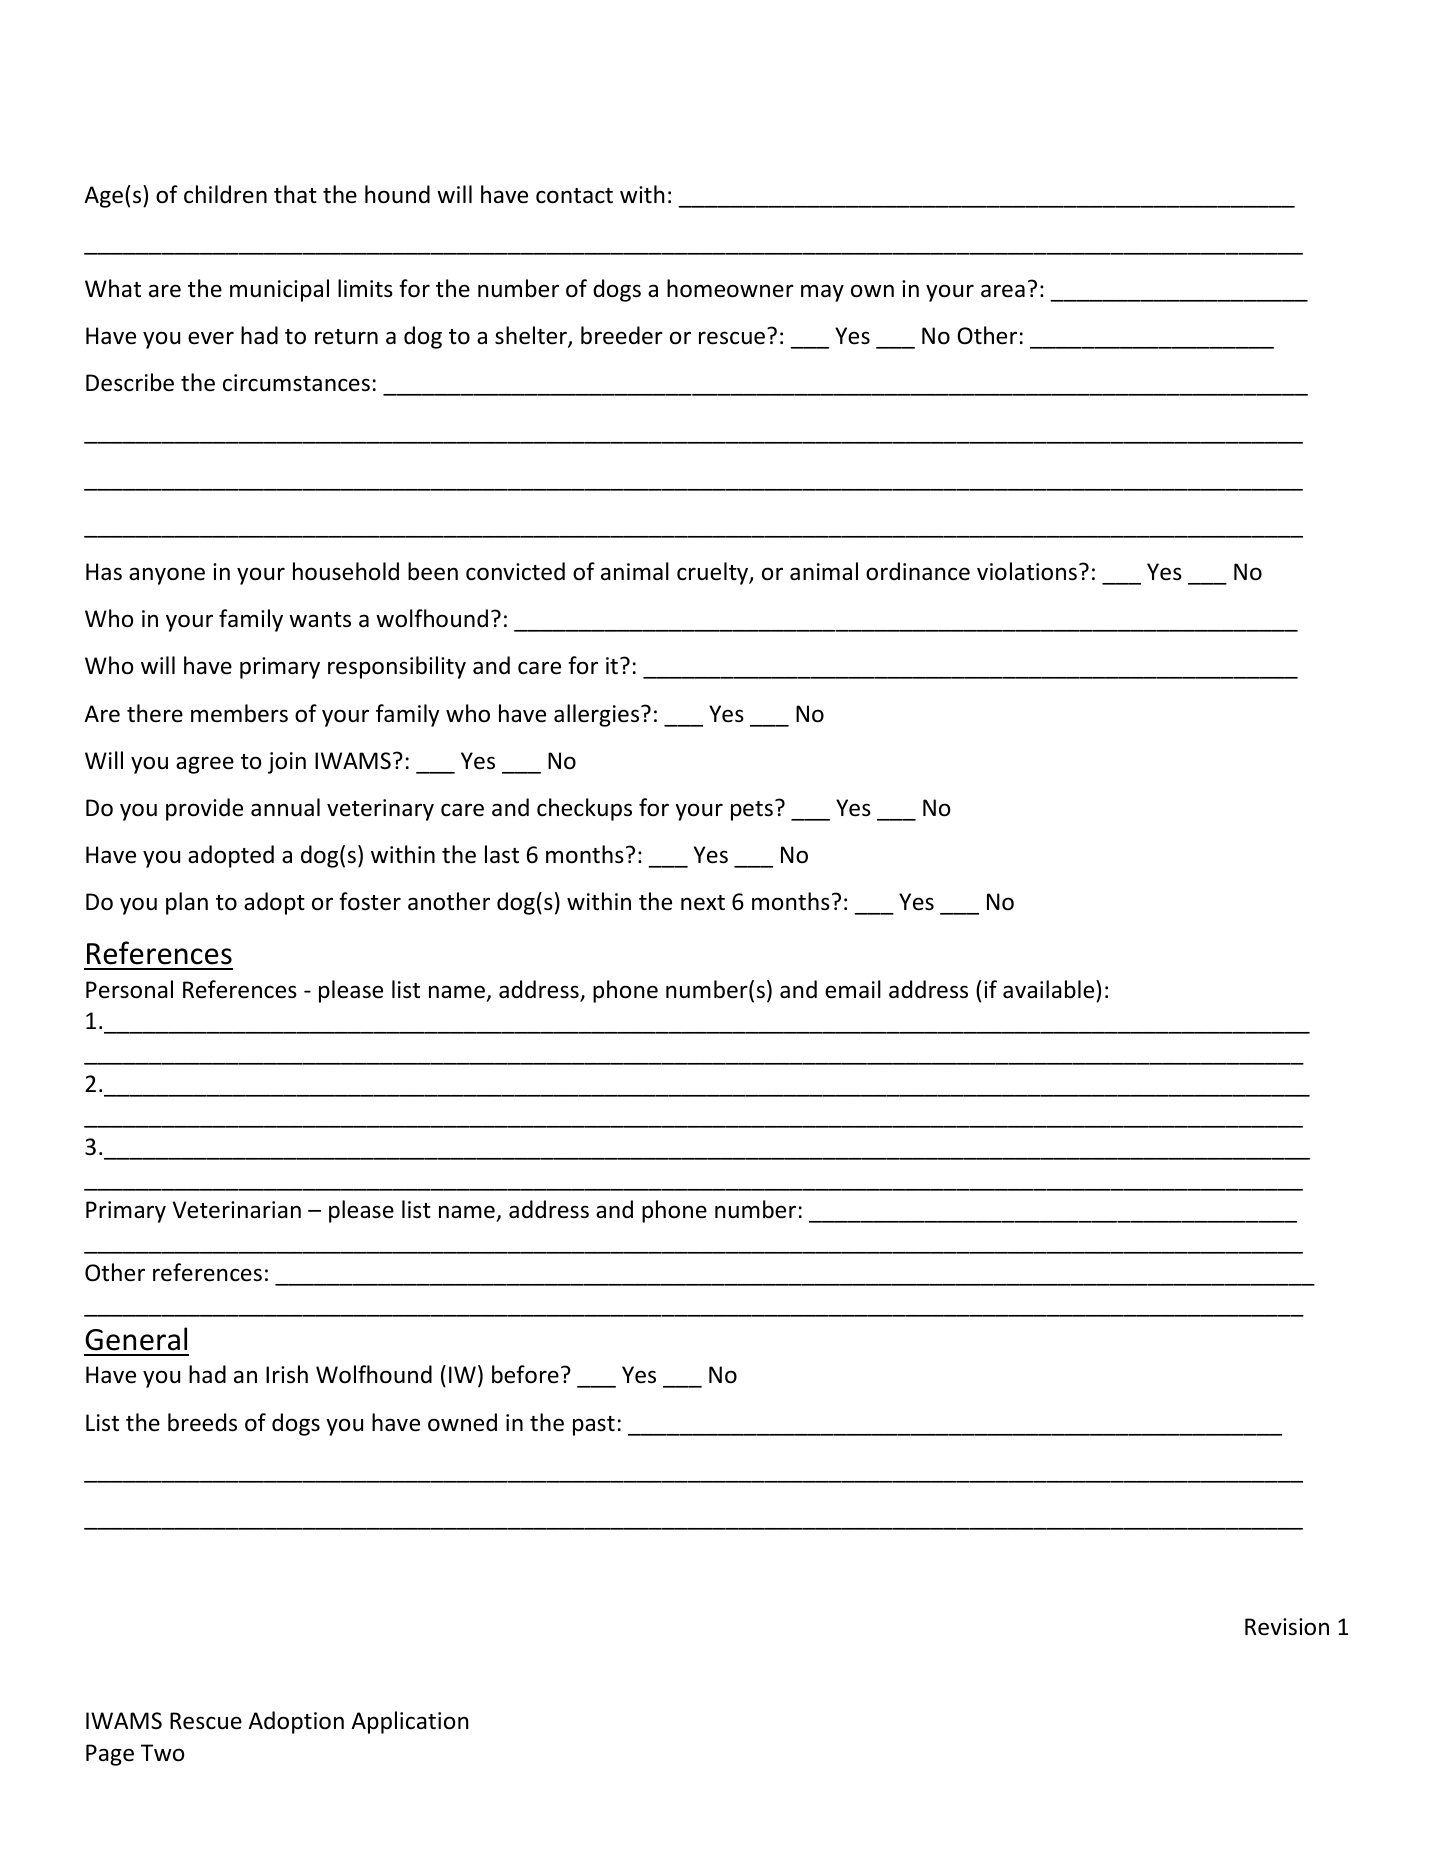 This screenshot has height=1855, width=1434. What do you see at coordinates (225, 194) in the screenshot?
I see `children` at bounding box center [225, 194].
